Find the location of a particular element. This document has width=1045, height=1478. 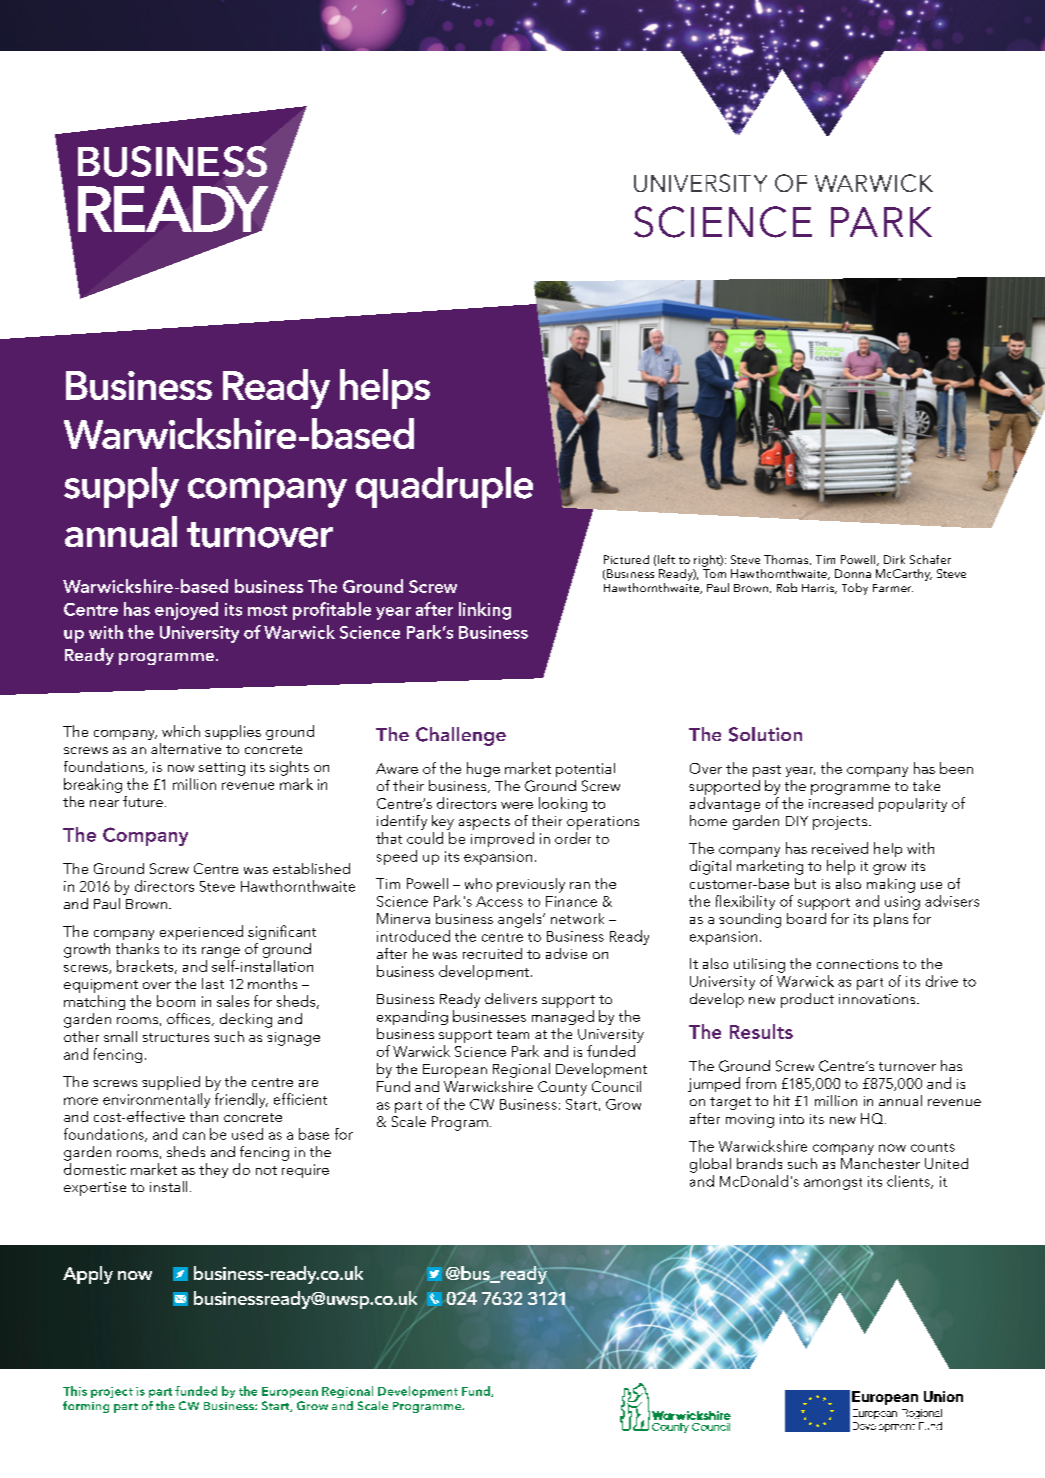

quadruple is located at coordinates (444, 487).
